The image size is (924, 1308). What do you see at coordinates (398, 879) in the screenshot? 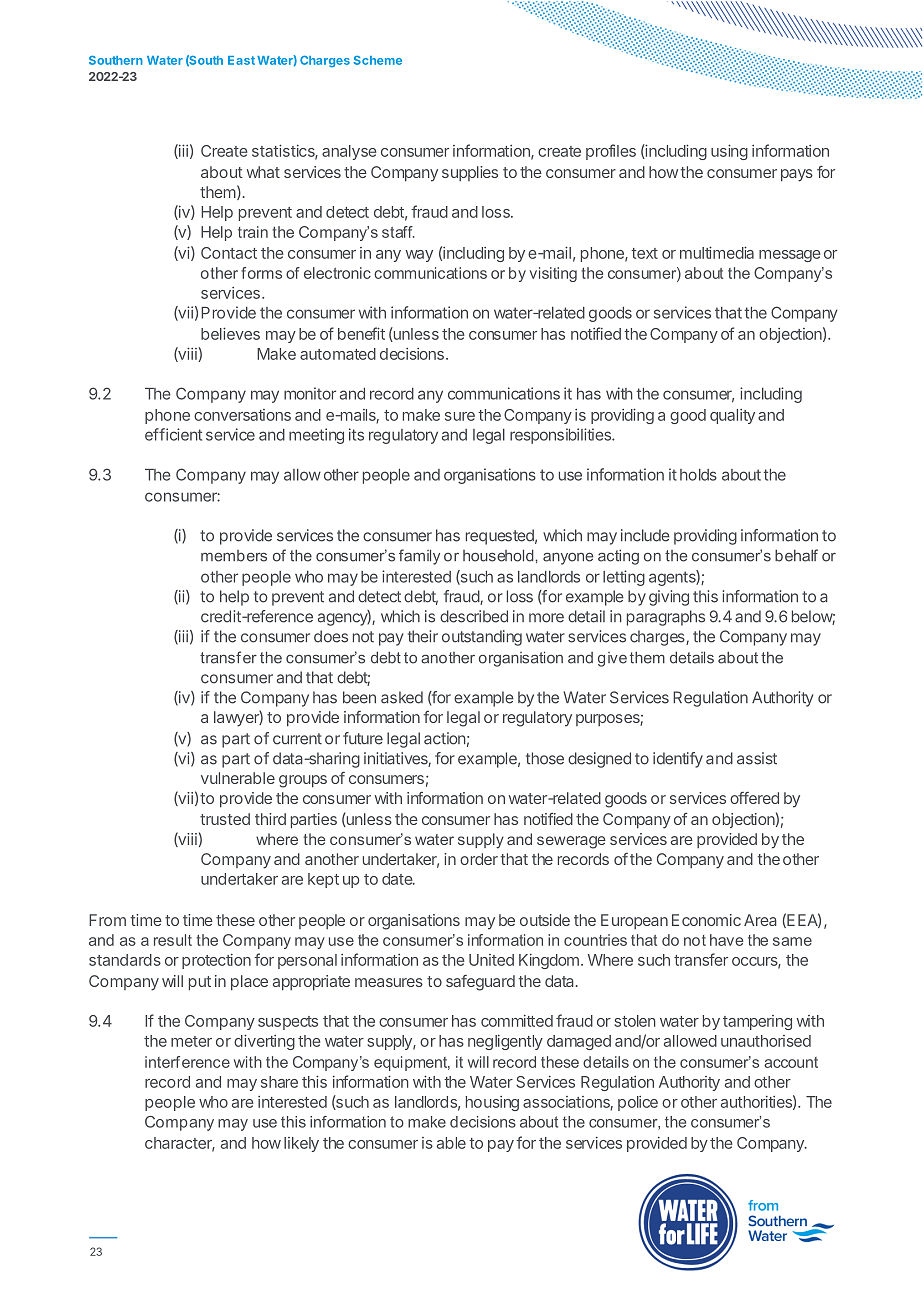
I see `date` at bounding box center [398, 879].
